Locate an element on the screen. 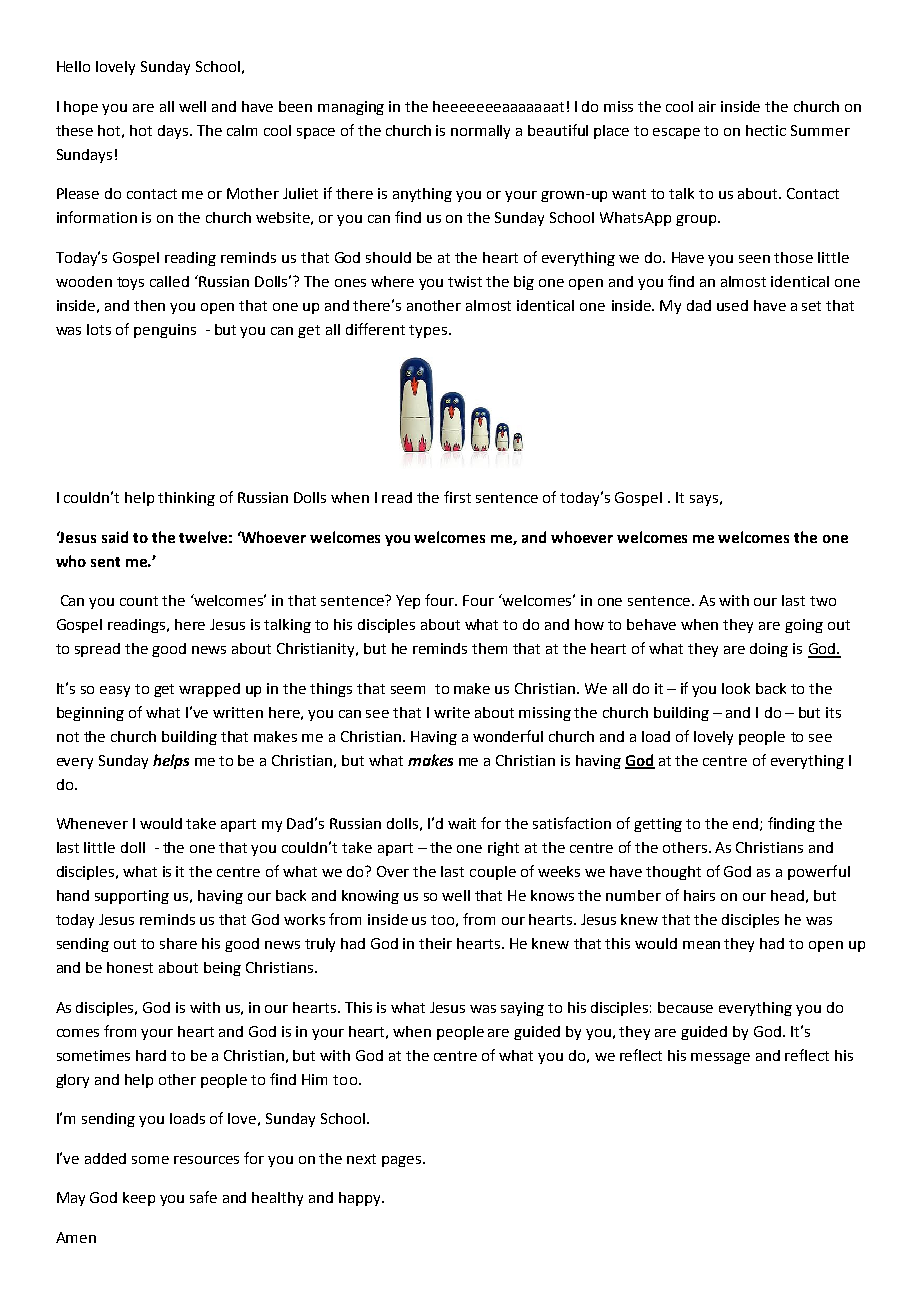 The width and height of the screenshot is (924, 1308). keep is located at coordinates (139, 1199).
